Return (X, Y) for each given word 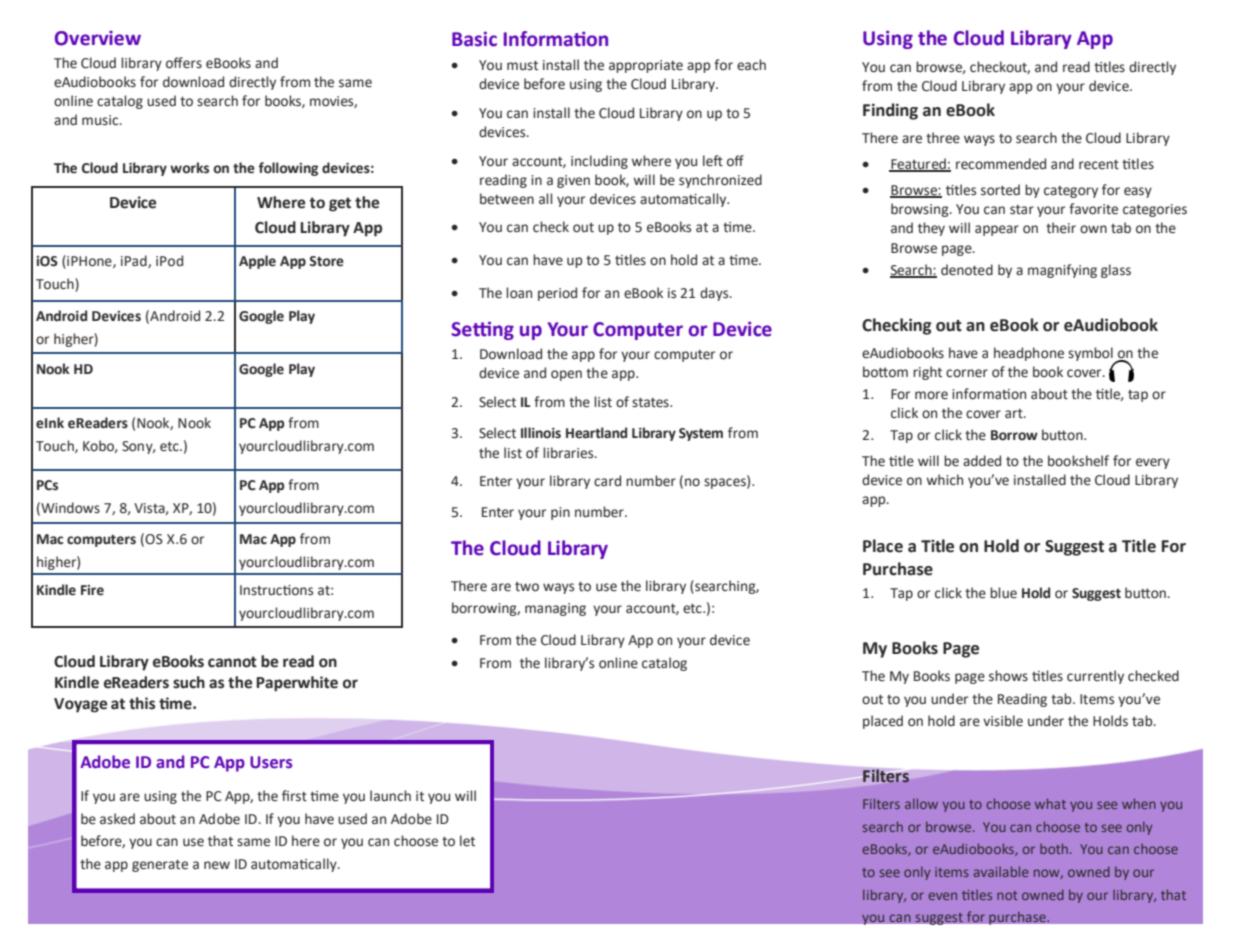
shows (1008, 676)
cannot (232, 662)
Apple (257, 262)
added (982, 461)
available (1001, 871)
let (467, 841)
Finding (890, 111)
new (217, 865)
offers (184, 63)
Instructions (276, 590)
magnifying (1062, 271)
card (607, 481)
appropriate (646, 66)
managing (555, 609)
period (557, 294)
